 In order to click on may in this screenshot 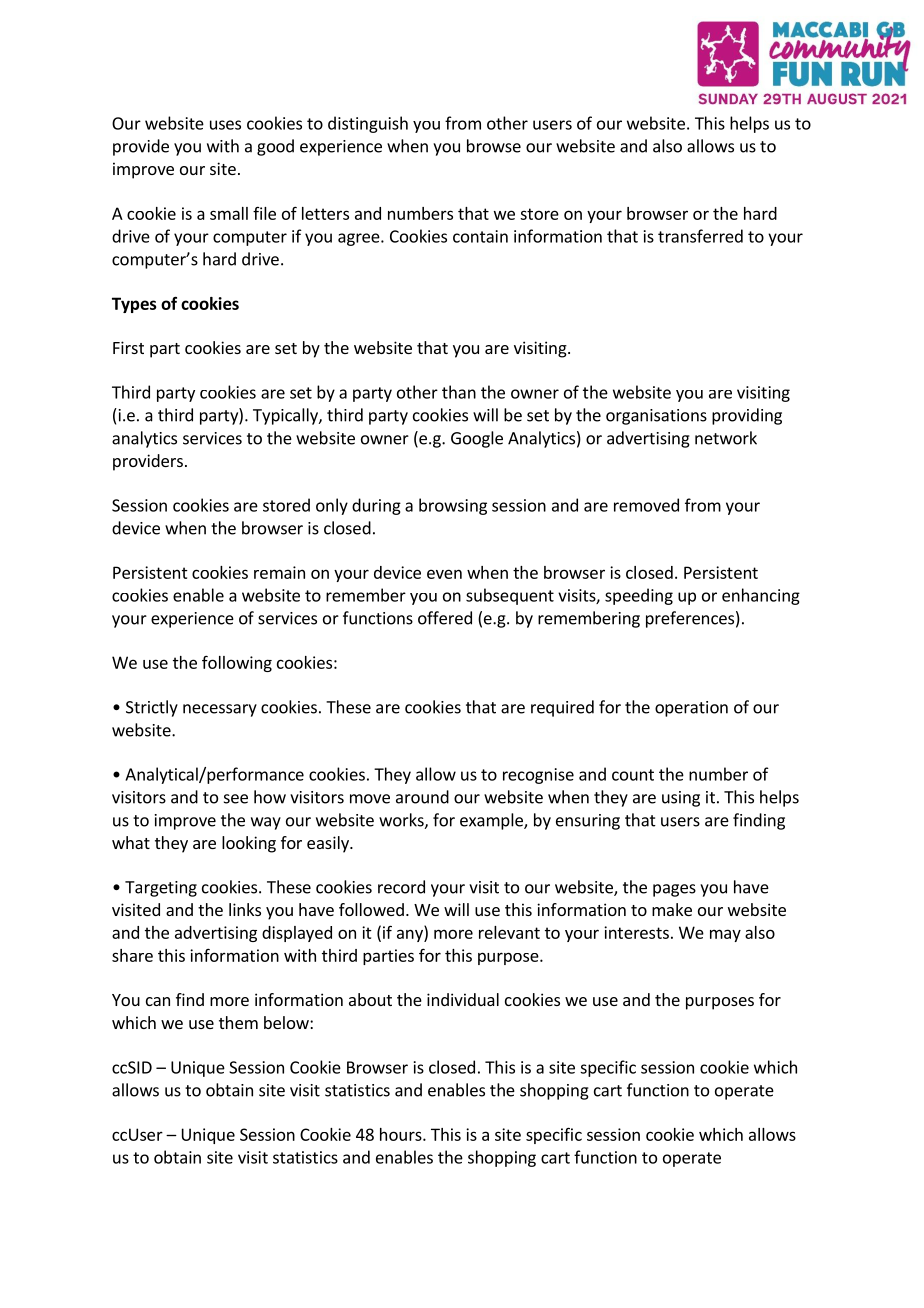, I will do `click(725, 935)`.
